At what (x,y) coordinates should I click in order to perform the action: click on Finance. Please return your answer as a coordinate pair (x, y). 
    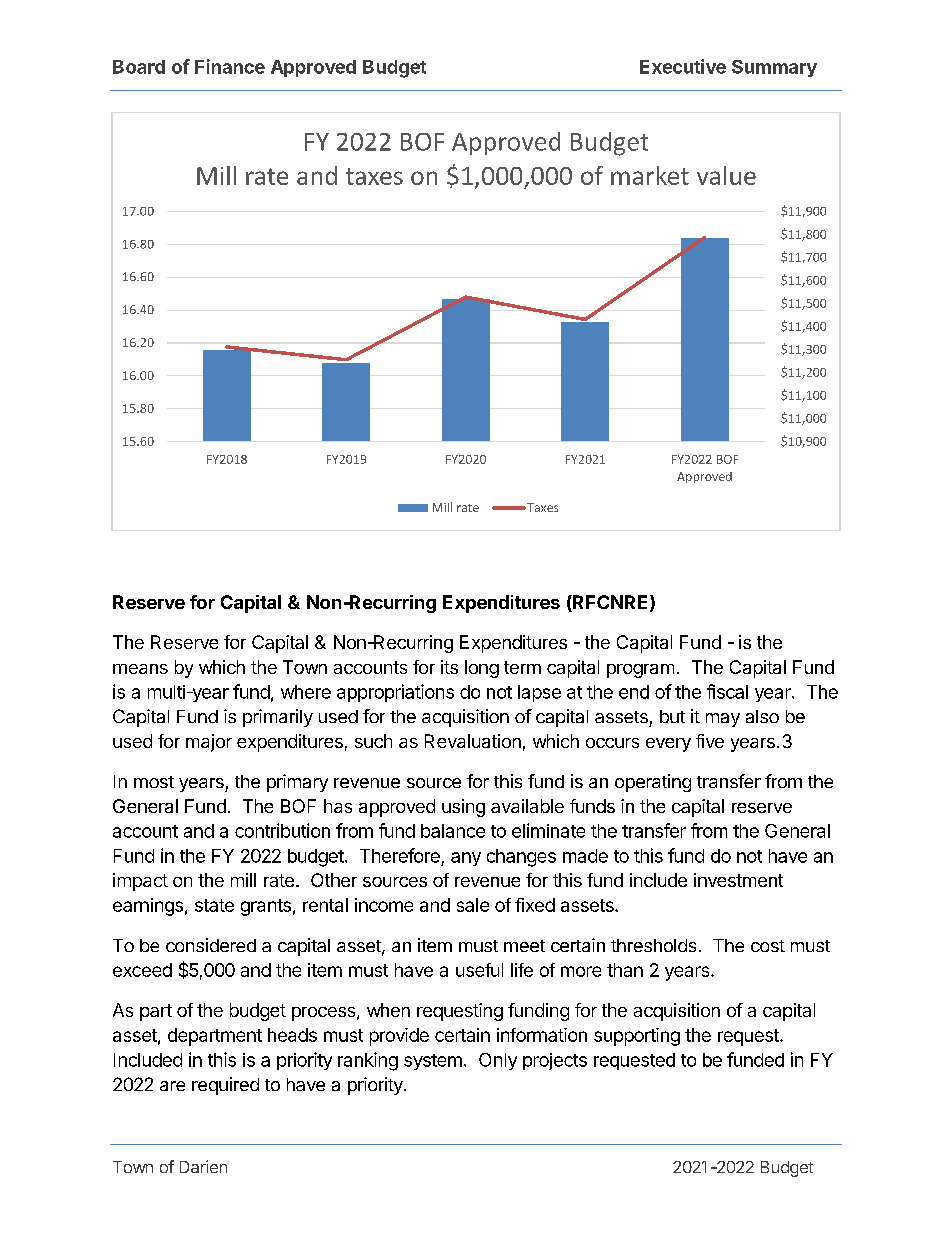
    Looking at the image, I should click on (230, 66).
